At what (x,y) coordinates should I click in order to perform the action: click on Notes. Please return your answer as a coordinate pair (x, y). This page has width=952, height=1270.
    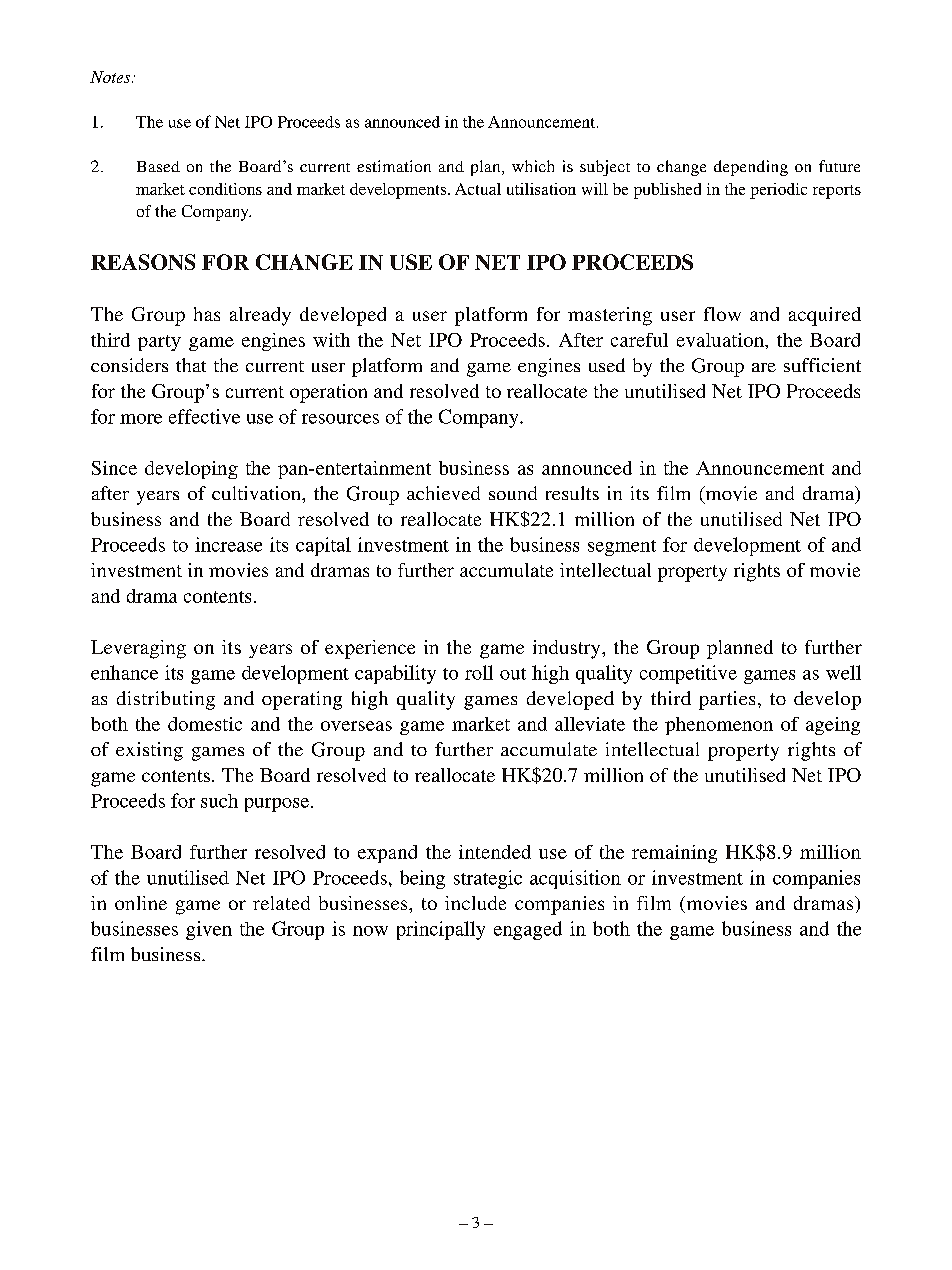
    Looking at the image, I should click on (111, 77).
